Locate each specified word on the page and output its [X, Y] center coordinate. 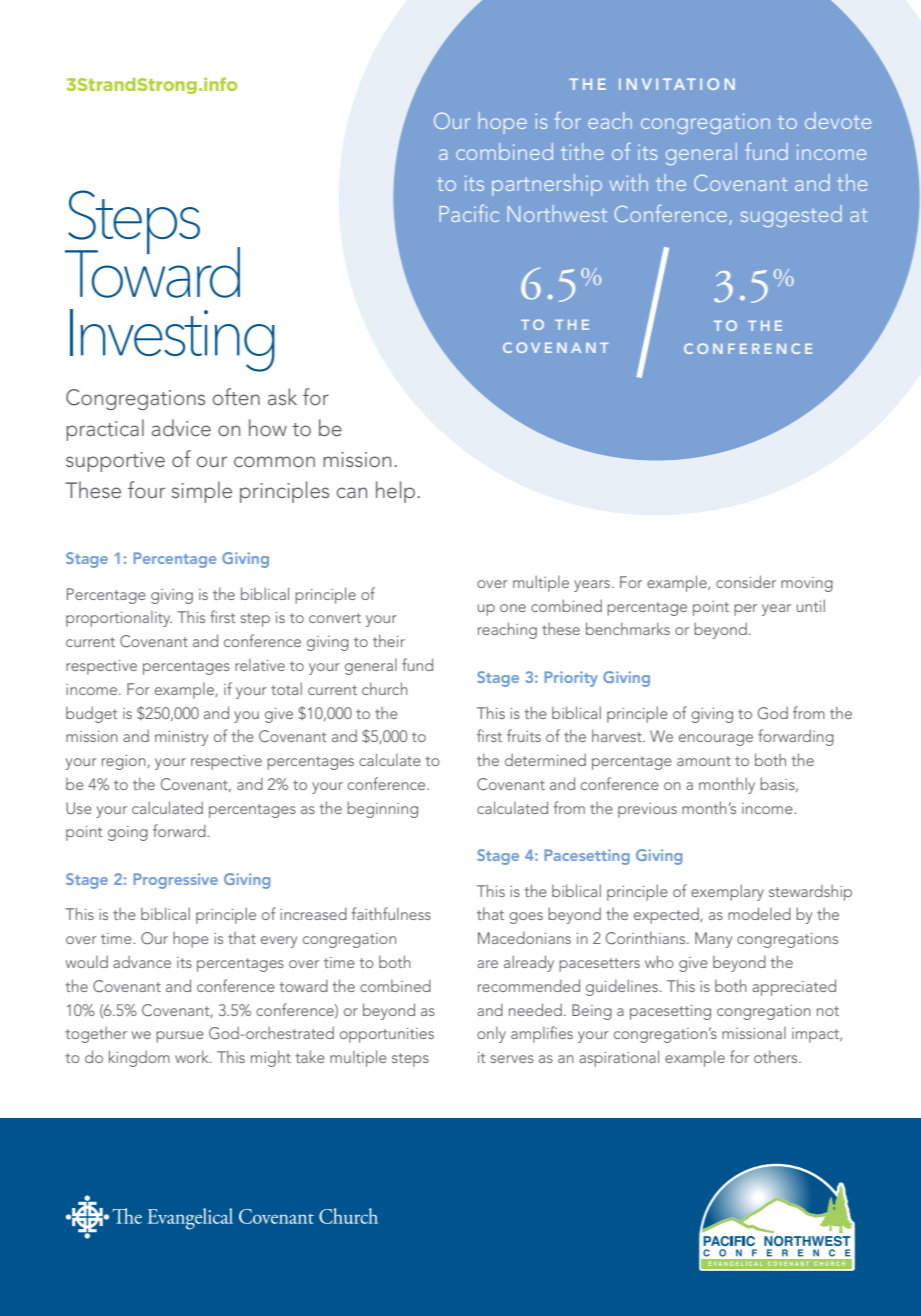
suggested [791, 216]
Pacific [469, 213]
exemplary [727, 892]
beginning [382, 809]
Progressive [176, 881]
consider [746, 581]
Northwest [557, 213]
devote [838, 120]
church [385, 688]
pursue [180, 1037]
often [236, 396]
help [395, 492]
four [146, 489]
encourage [716, 740]
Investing [172, 340]
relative [260, 665]
